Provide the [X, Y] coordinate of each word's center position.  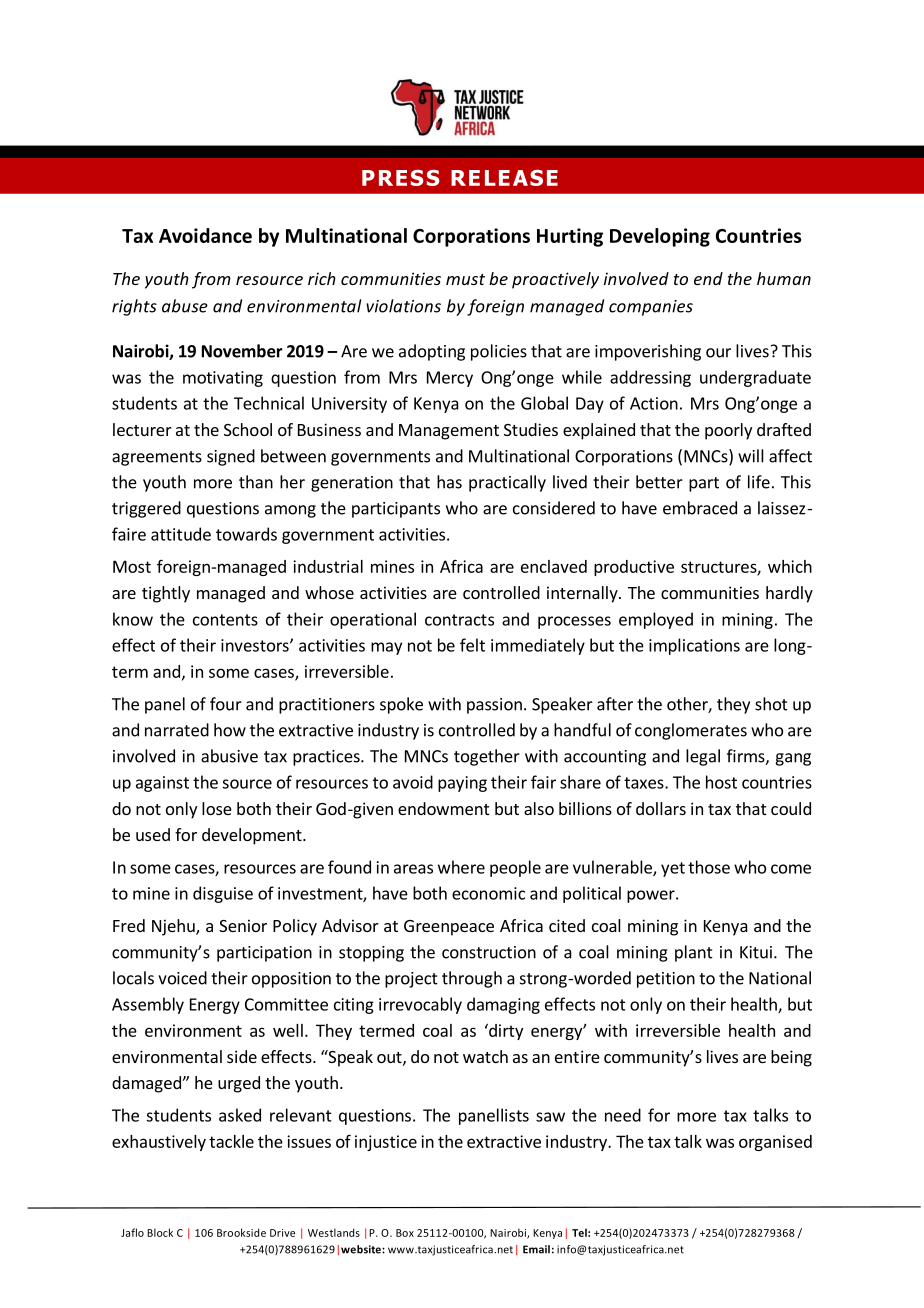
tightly [166, 594]
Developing [660, 237]
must [465, 279]
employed [656, 620]
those [709, 867]
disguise [223, 894]
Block [160, 1232]
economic [488, 893]
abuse [185, 306]
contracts [459, 620]
